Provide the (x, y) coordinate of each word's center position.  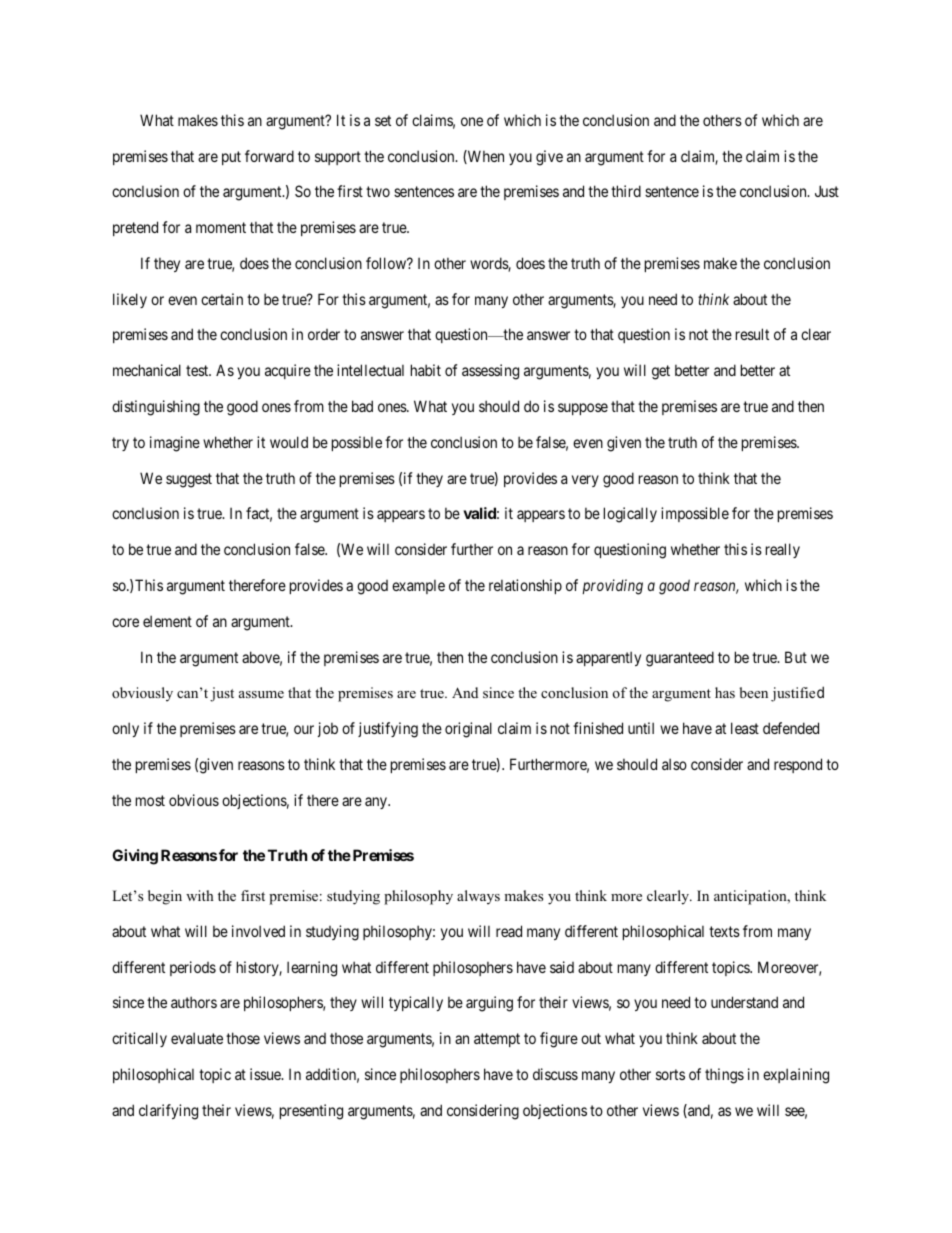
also (674, 764)
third (626, 191)
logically (630, 515)
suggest (189, 480)
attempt (497, 1040)
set (383, 120)
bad (362, 406)
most (150, 800)
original (468, 730)
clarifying (168, 1112)
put (231, 158)
